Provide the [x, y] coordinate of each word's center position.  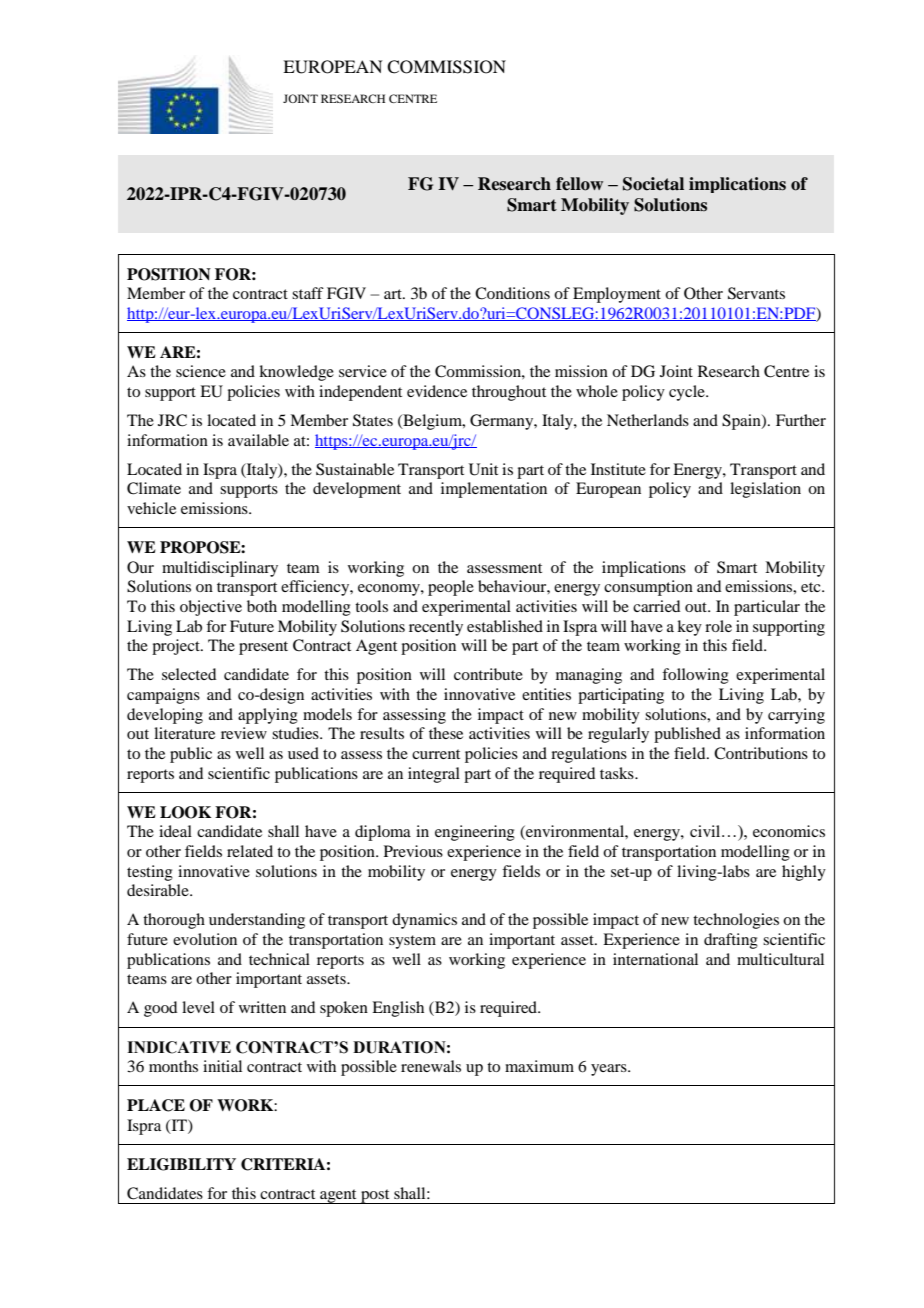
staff [308, 293]
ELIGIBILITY [181, 1164]
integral [434, 775]
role [718, 626]
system [412, 942]
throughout [509, 393]
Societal [653, 184]
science [201, 371]
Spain [742, 422]
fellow [579, 184]
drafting [731, 941]
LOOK [185, 812]
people [451, 588]
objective [211, 608]
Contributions [761, 753]
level [198, 1007]
